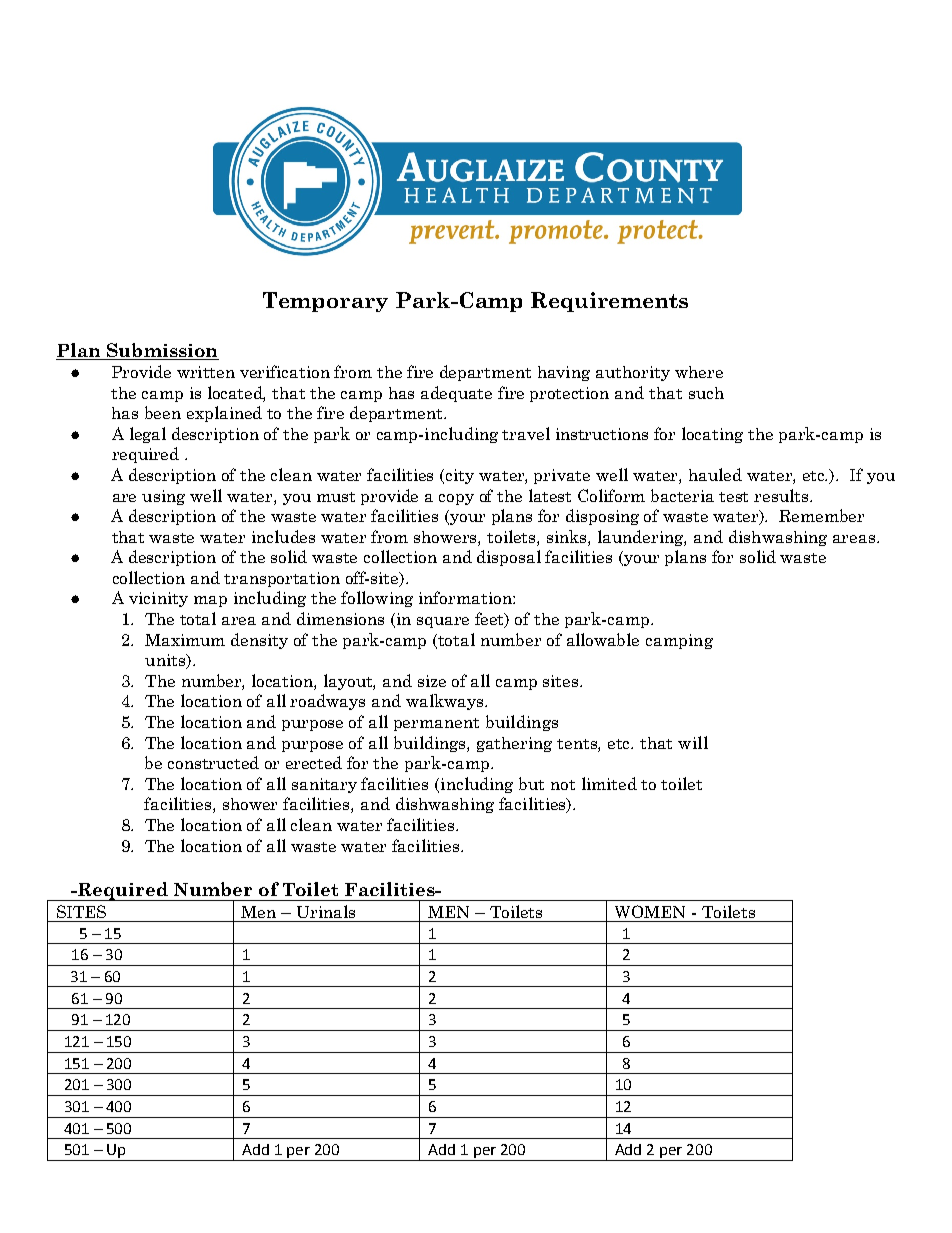 The height and width of the page is (1233, 952). Describe the element at coordinates (782, 495) in the page. I see `results` at that location.
